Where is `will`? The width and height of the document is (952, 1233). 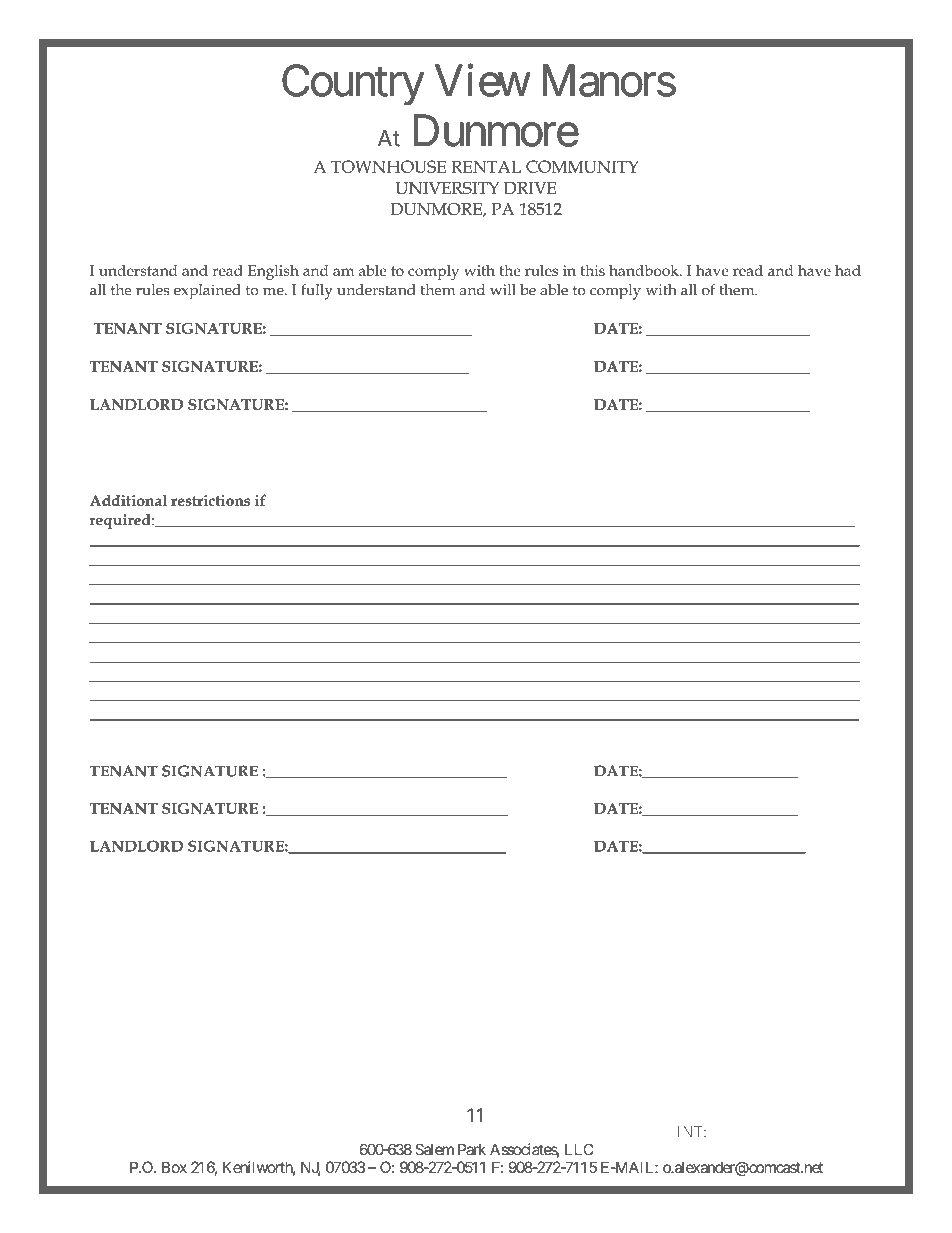
will is located at coordinates (503, 290).
